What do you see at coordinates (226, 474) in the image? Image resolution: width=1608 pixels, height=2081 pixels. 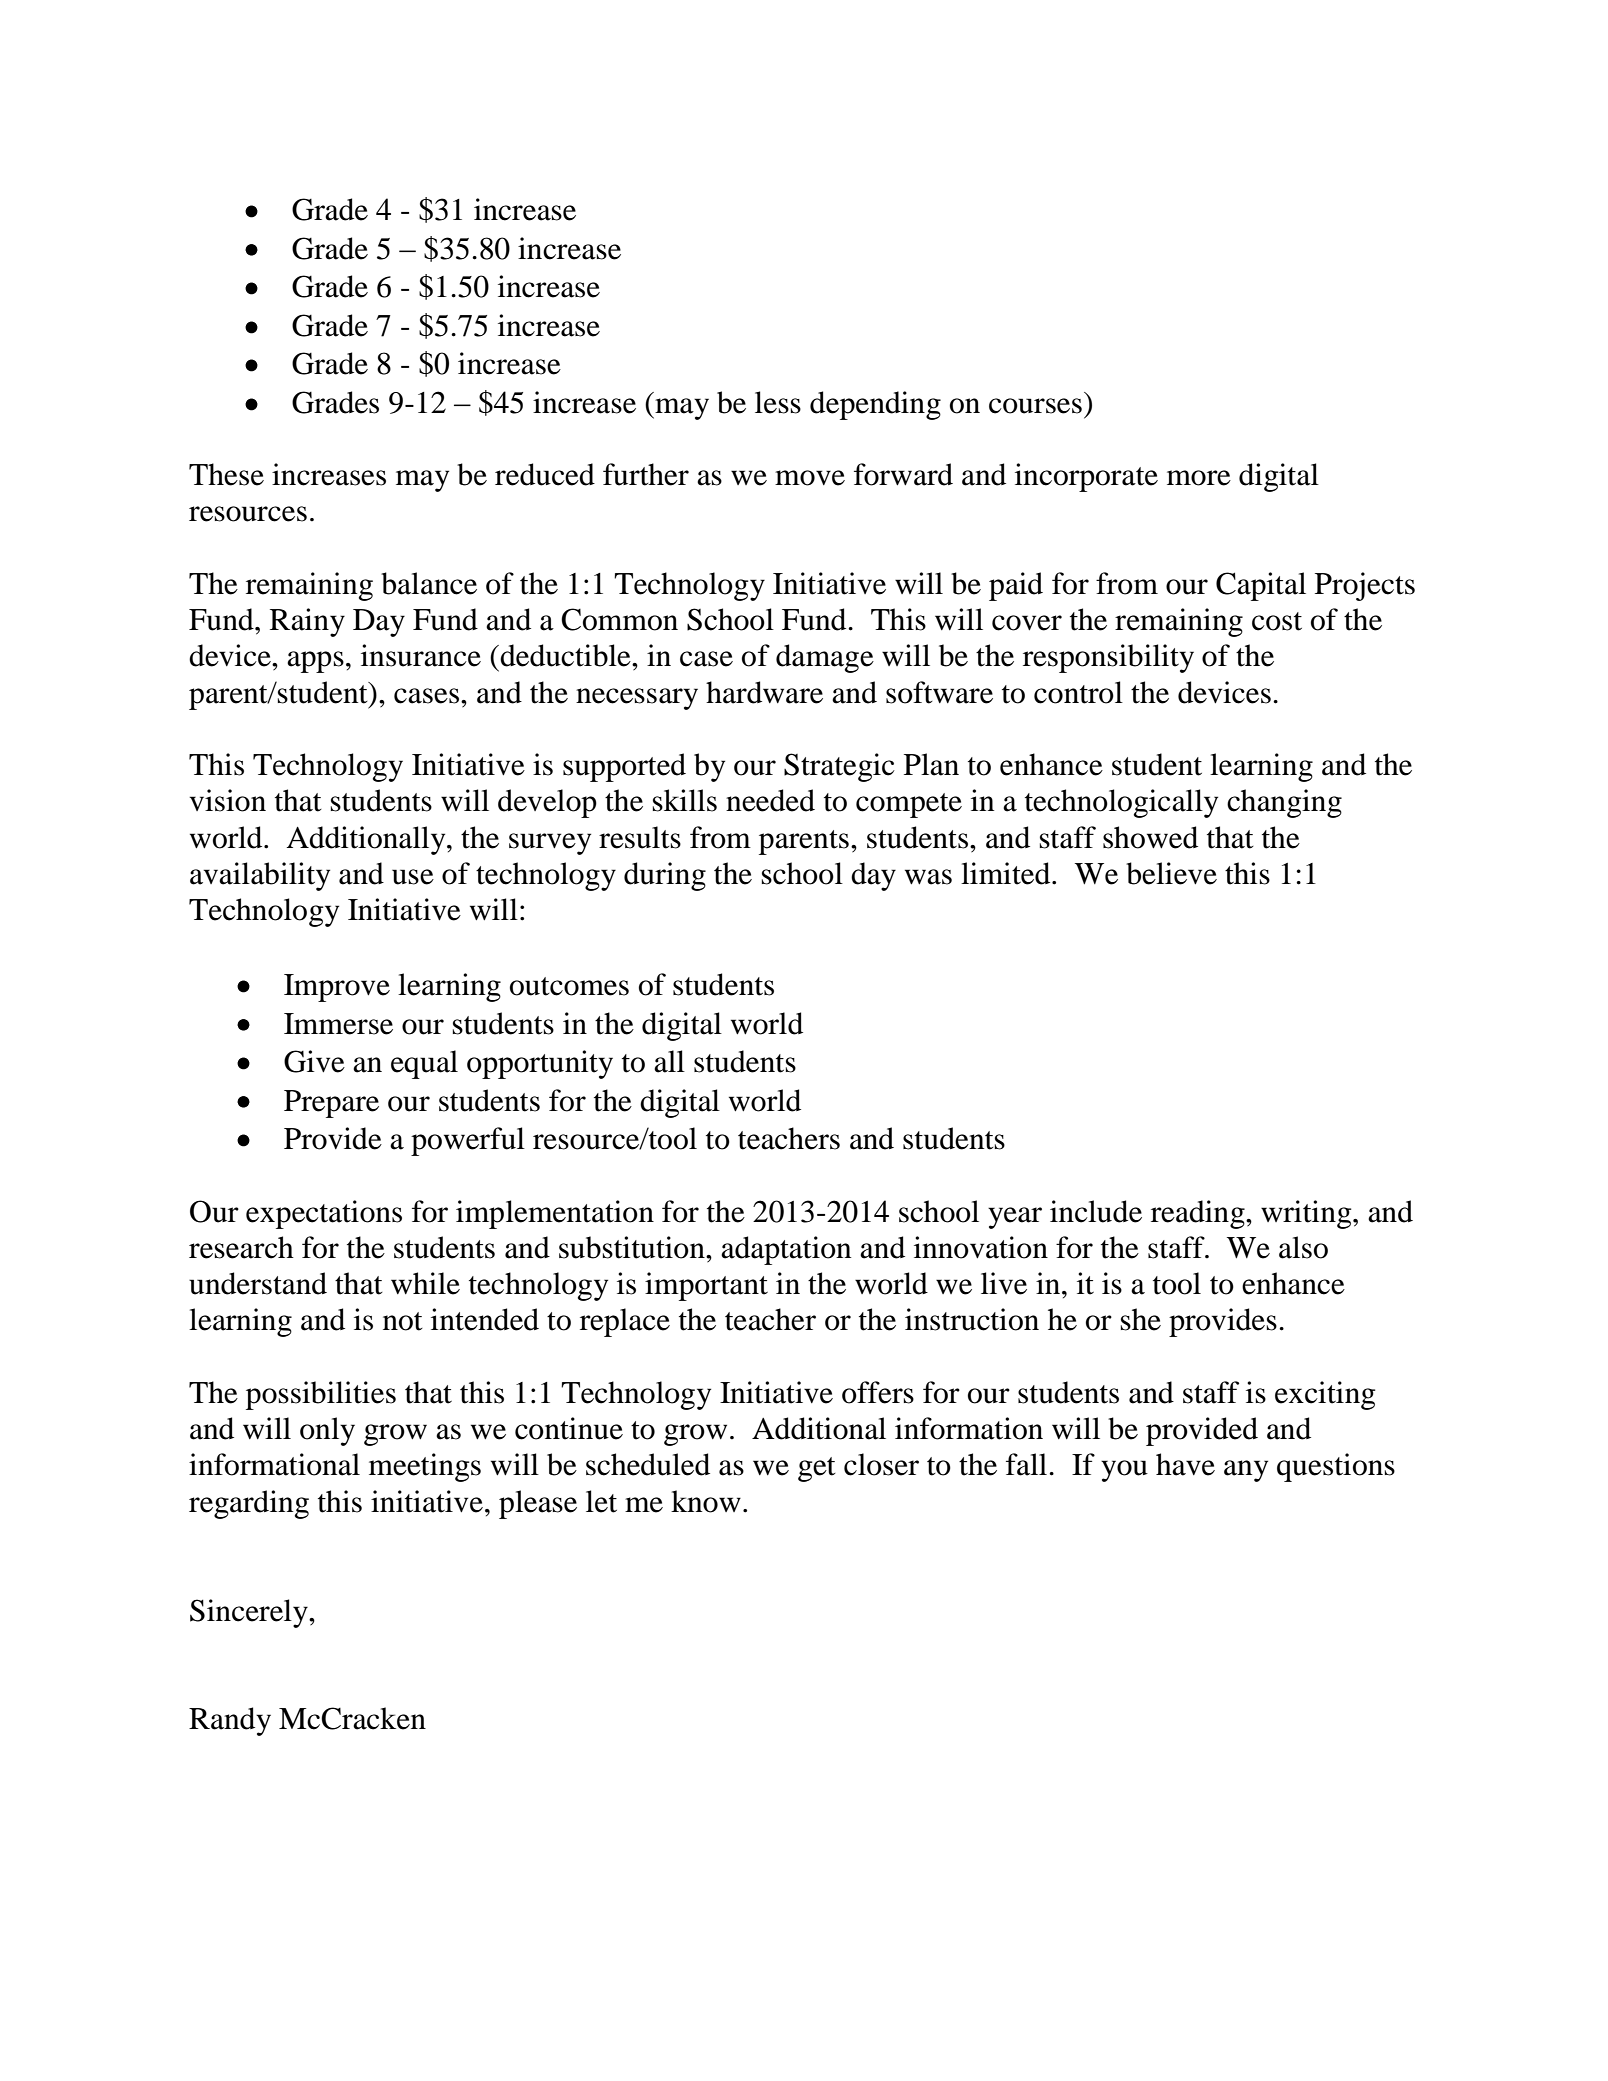 I see `These` at bounding box center [226, 474].
